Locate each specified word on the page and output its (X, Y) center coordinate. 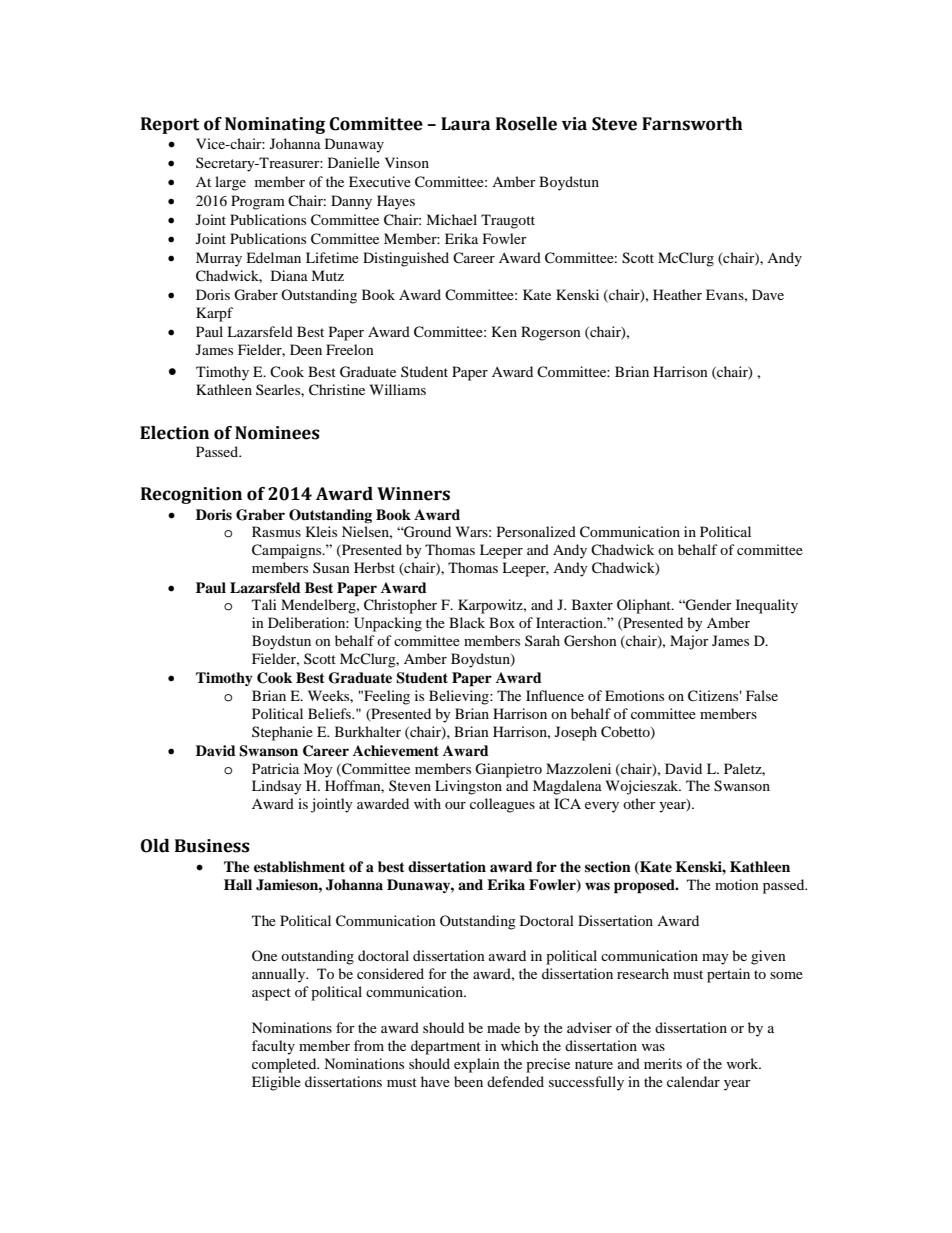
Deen (306, 349)
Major (689, 642)
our (455, 805)
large (230, 183)
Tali (264, 604)
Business (212, 846)
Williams (398, 389)
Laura (465, 124)
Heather (677, 294)
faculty (273, 1047)
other (639, 803)
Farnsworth (692, 124)
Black (467, 622)
